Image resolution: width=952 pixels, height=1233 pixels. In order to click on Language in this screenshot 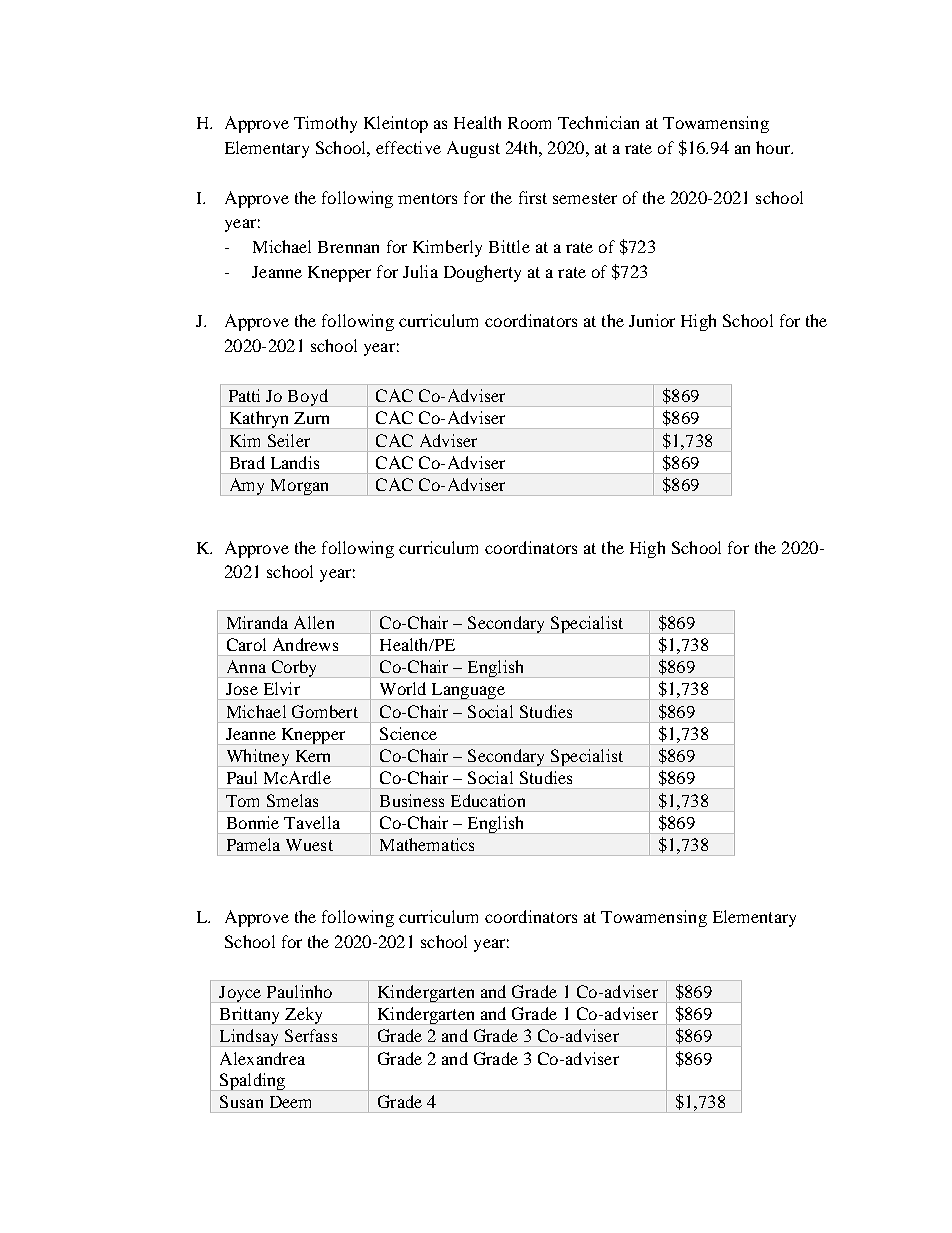, I will do `click(468, 691)`.
